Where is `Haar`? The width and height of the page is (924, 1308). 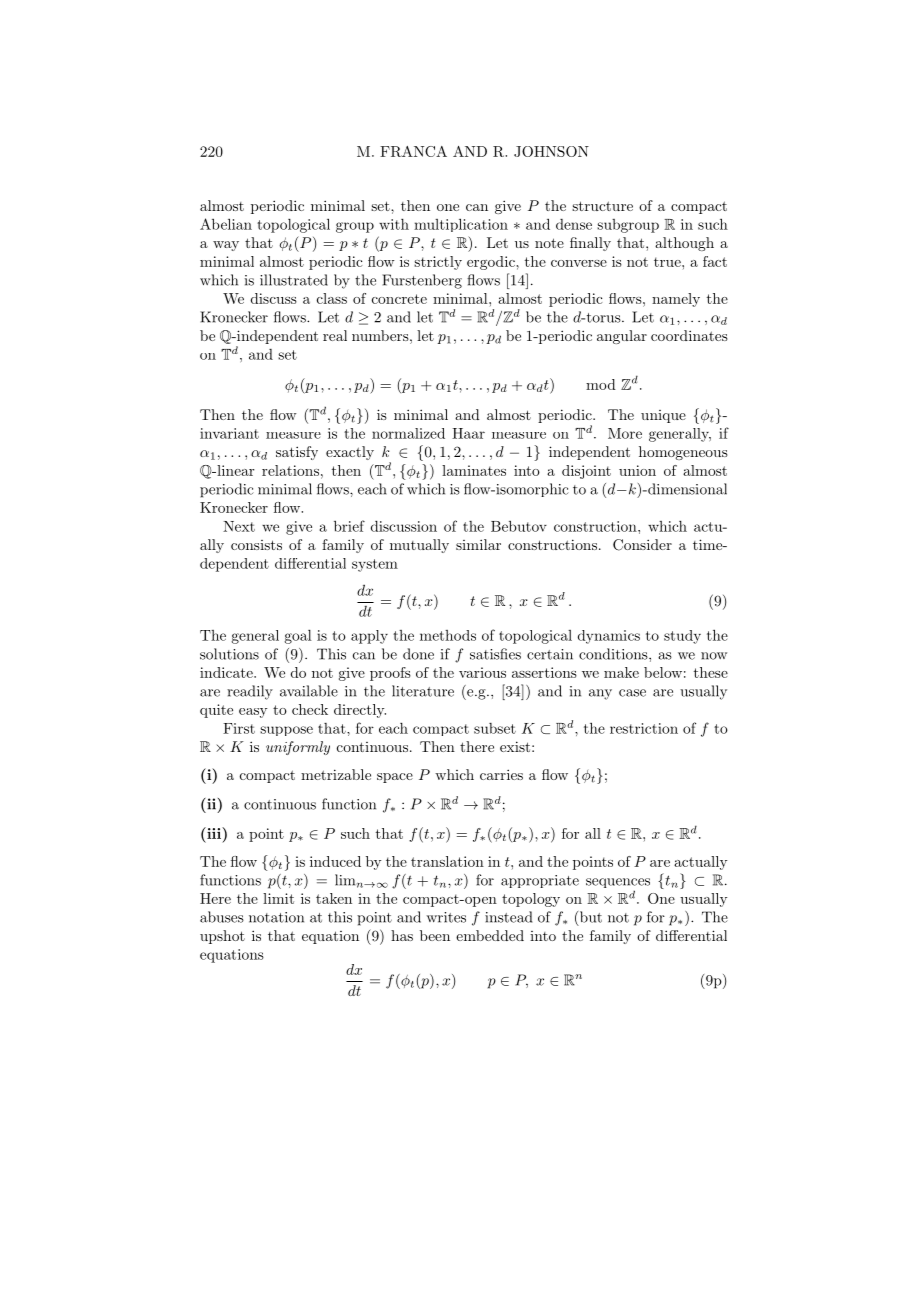 Haar is located at coordinates (468, 433).
